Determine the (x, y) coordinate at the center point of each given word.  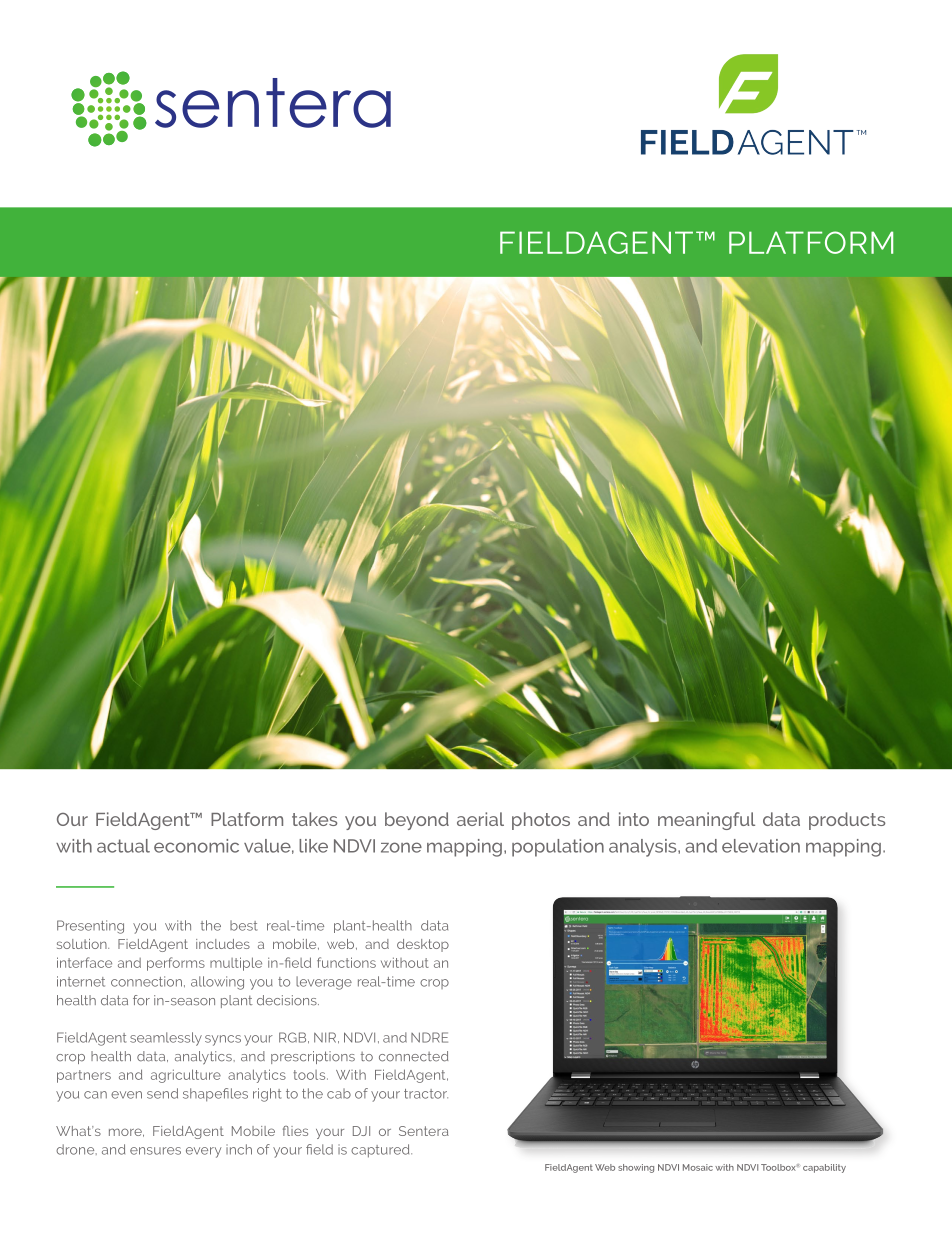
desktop (423, 945)
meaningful (706, 821)
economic (196, 846)
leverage (324, 983)
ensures (155, 1151)
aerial (480, 819)
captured (381, 1151)
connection (146, 981)
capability (824, 1168)
